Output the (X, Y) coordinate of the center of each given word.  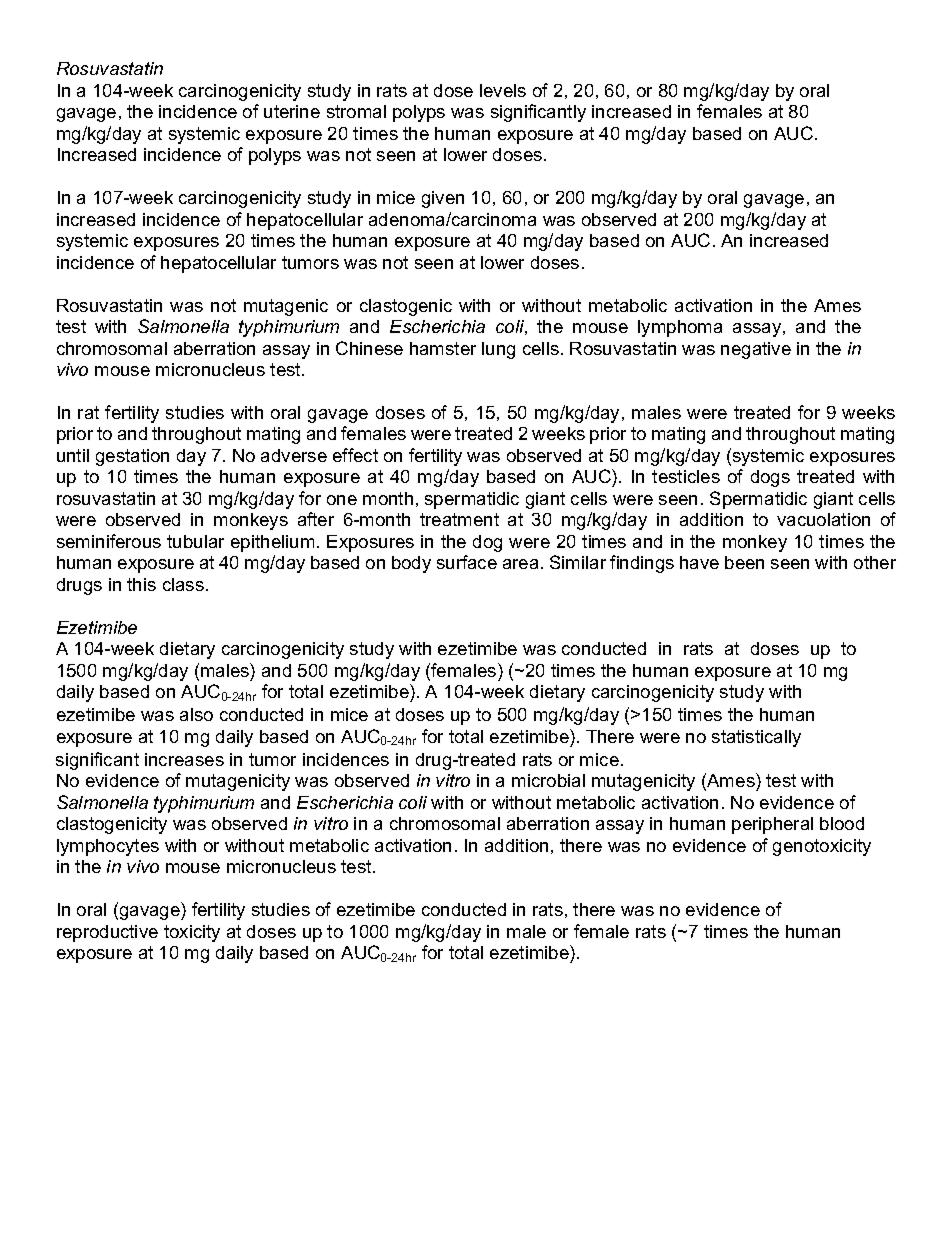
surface (467, 562)
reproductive (107, 933)
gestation (132, 457)
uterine (292, 111)
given (443, 199)
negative (756, 350)
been (744, 562)
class (183, 584)
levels (503, 90)
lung (498, 350)
